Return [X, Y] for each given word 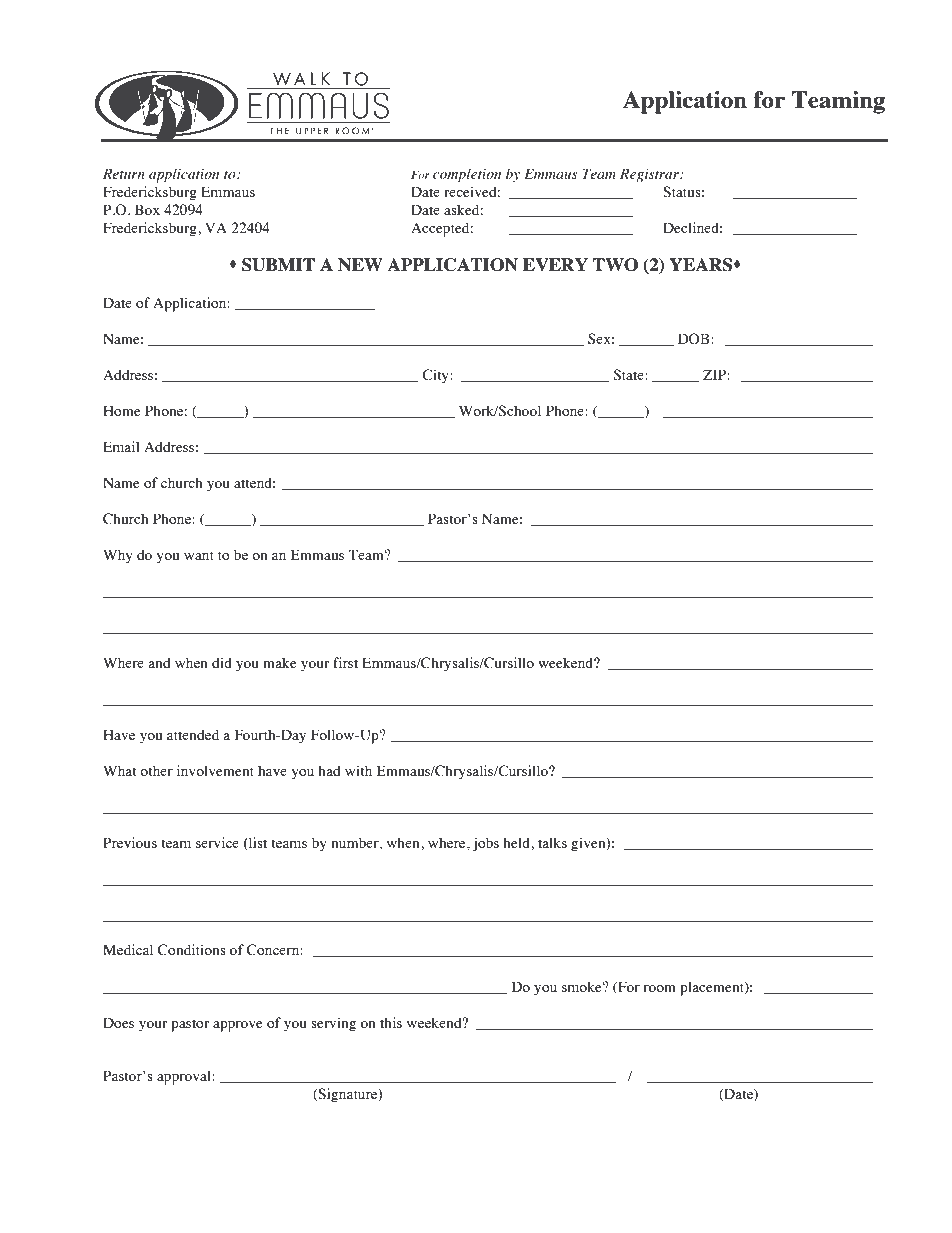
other [156, 770]
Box [147, 209]
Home [121, 410]
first [345, 662]
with [358, 770]
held [517, 842]
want [199, 555]
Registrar [650, 175]
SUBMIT [278, 265]
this [391, 1022]
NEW [360, 264]
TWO [615, 265]
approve [237, 1026]
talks [552, 842]
